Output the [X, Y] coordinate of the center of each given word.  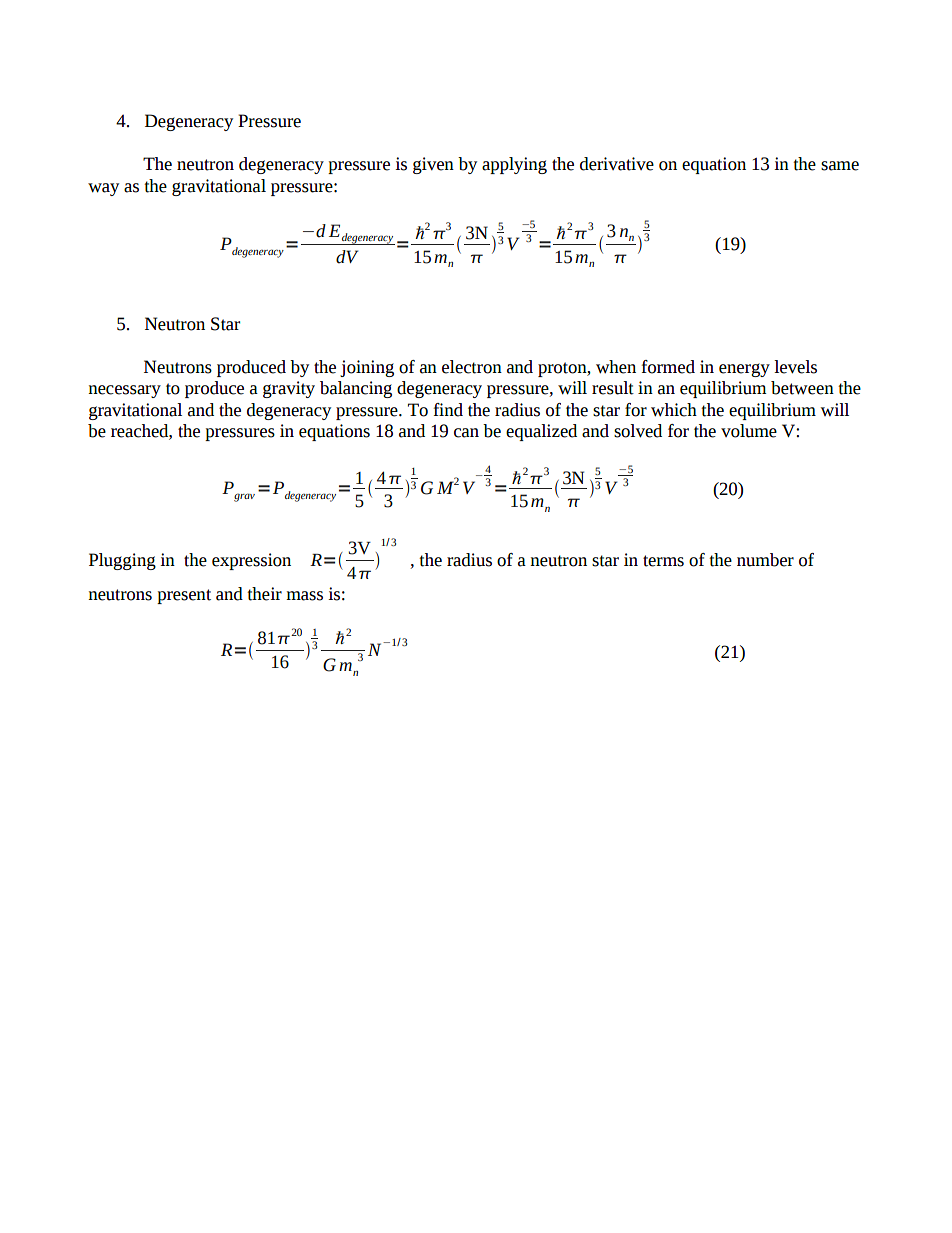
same [840, 166]
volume [749, 431]
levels [795, 367]
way [103, 189]
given [433, 165]
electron [472, 367]
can [466, 433]
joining [367, 368]
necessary [124, 391]
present [184, 596]
